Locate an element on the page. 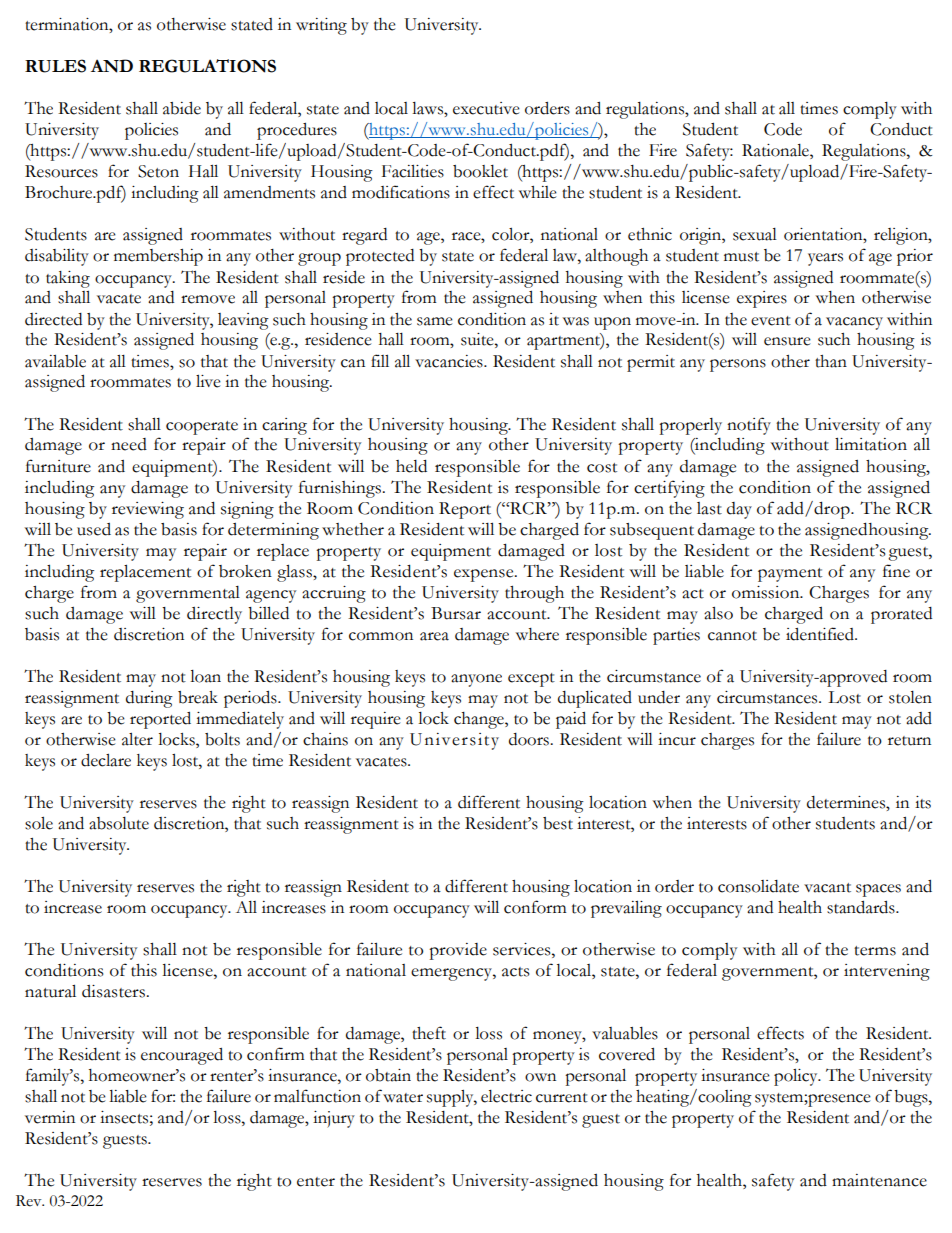 Image resolution: width=952 pixels, height=1233 pixels. maintenance is located at coordinates (879, 1180).
